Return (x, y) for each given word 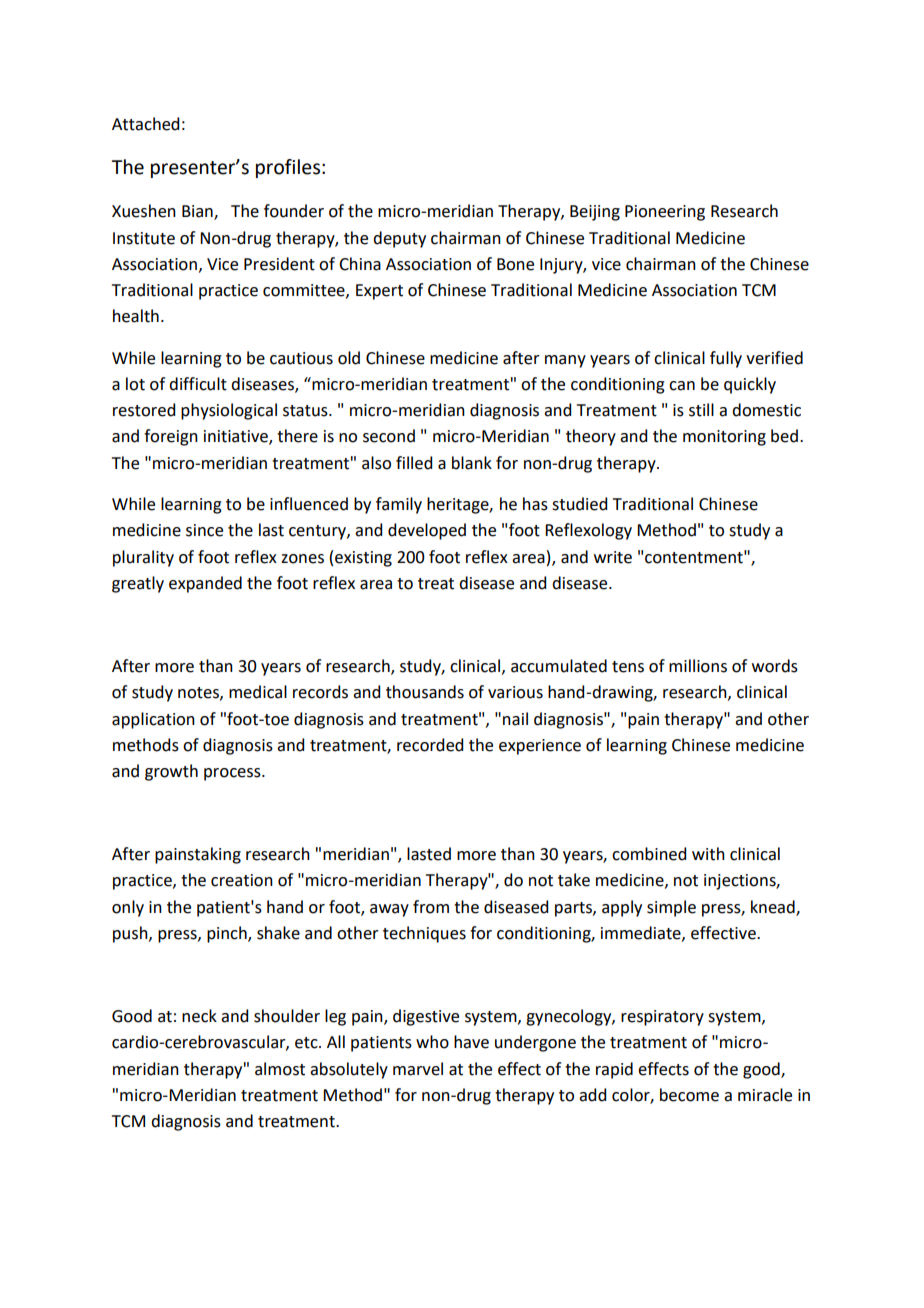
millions (698, 666)
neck (199, 1016)
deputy (399, 239)
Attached (145, 124)
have (471, 1042)
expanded (205, 584)
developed (427, 531)
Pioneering (665, 213)
